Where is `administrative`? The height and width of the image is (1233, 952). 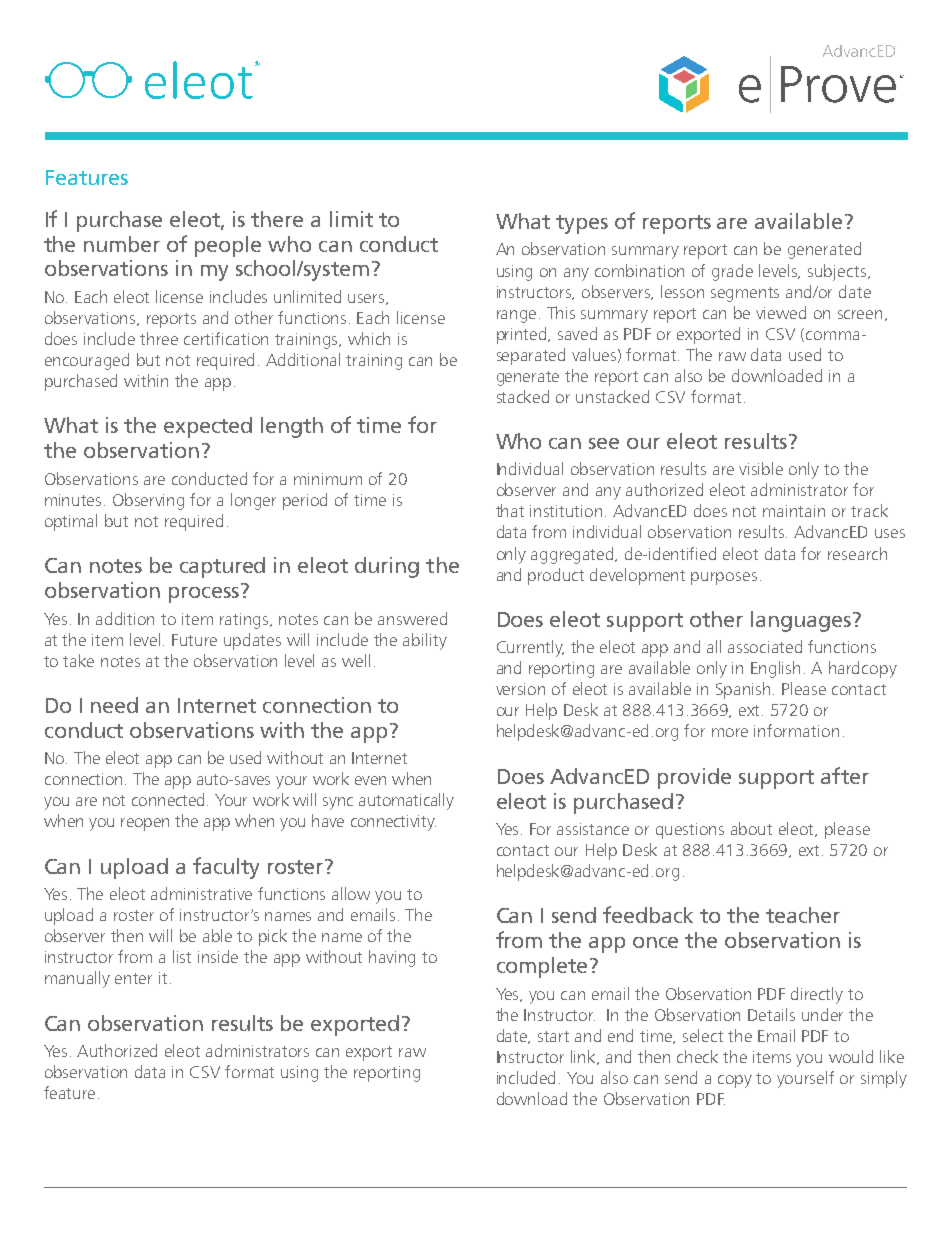 administrative is located at coordinates (201, 893).
